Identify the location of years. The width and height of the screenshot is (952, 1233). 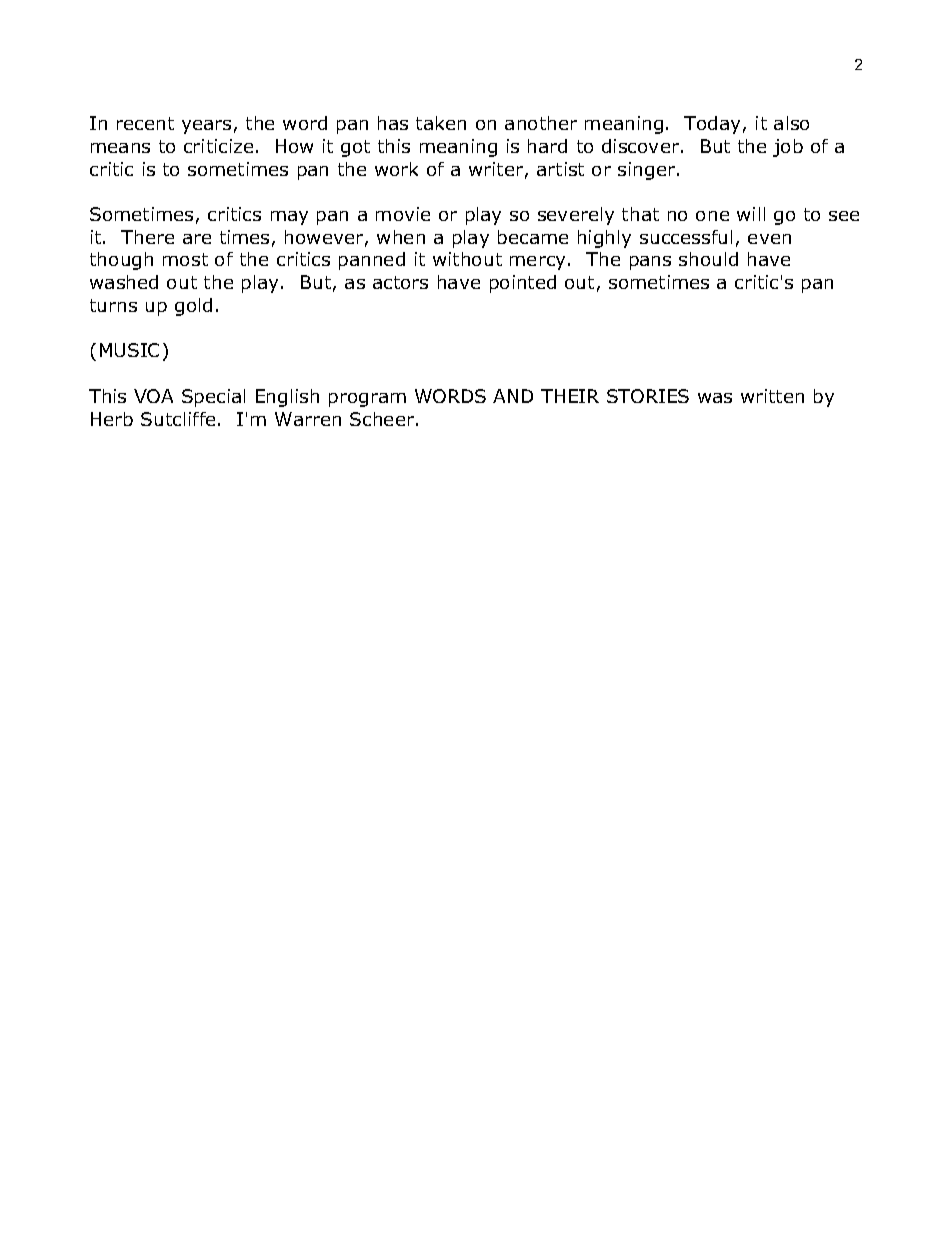
(206, 127).
